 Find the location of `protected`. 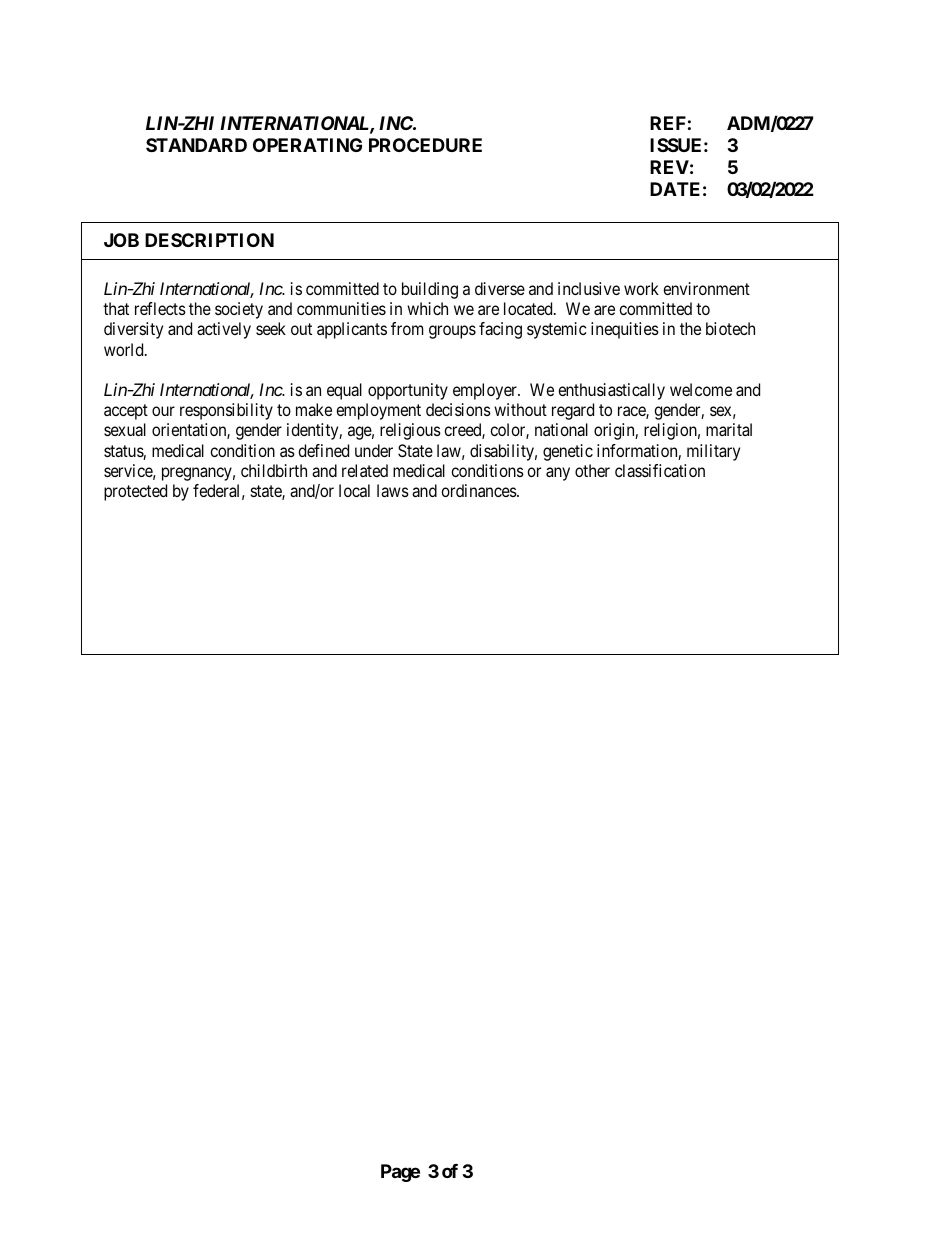

protected is located at coordinates (135, 492).
